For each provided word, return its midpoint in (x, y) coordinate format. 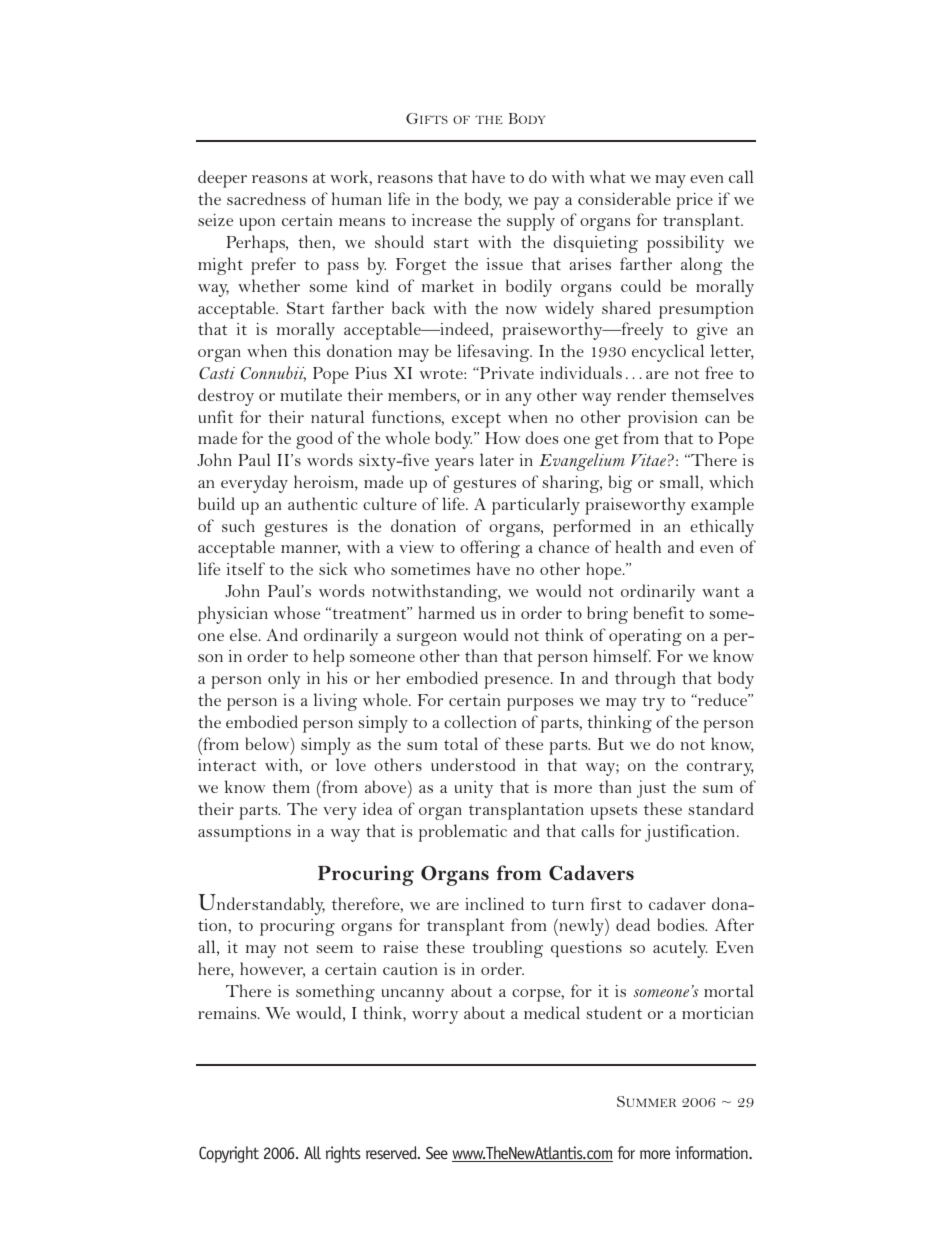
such (238, 525)
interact (227, 765)
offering (490, 549)
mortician (717, 1013)
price (694, 201)
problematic (463, 833)
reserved (392, 1152)
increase (442, 220)
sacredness (266, 198)
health (638, 546)
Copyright (229, 1154)
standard (721, 808)
